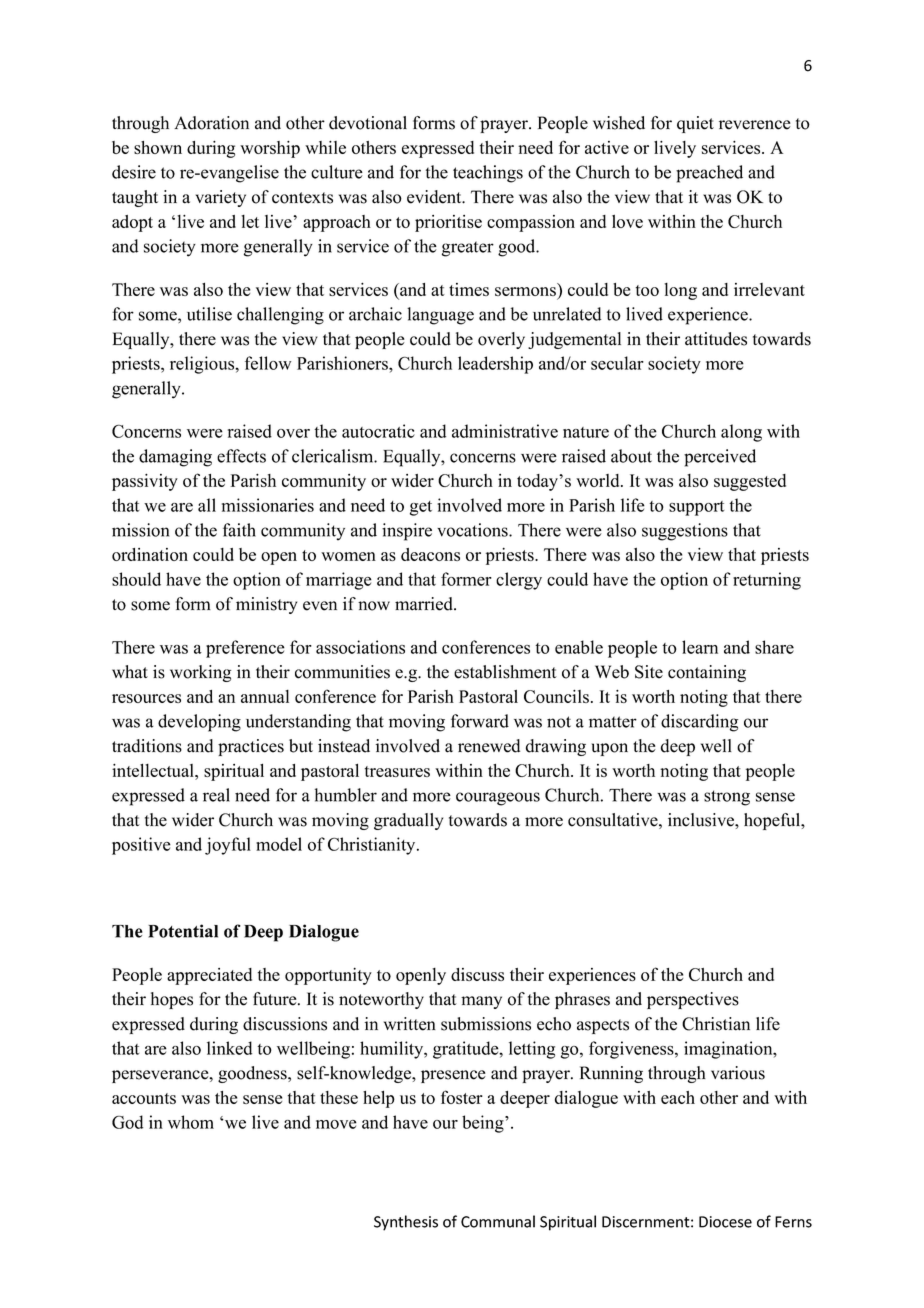 The height and width of the screenshot is (1308, 924). What do you see at coordinates (228, 846) in the screenshot?
I see `joyful` at bounding box center [228, 846].
